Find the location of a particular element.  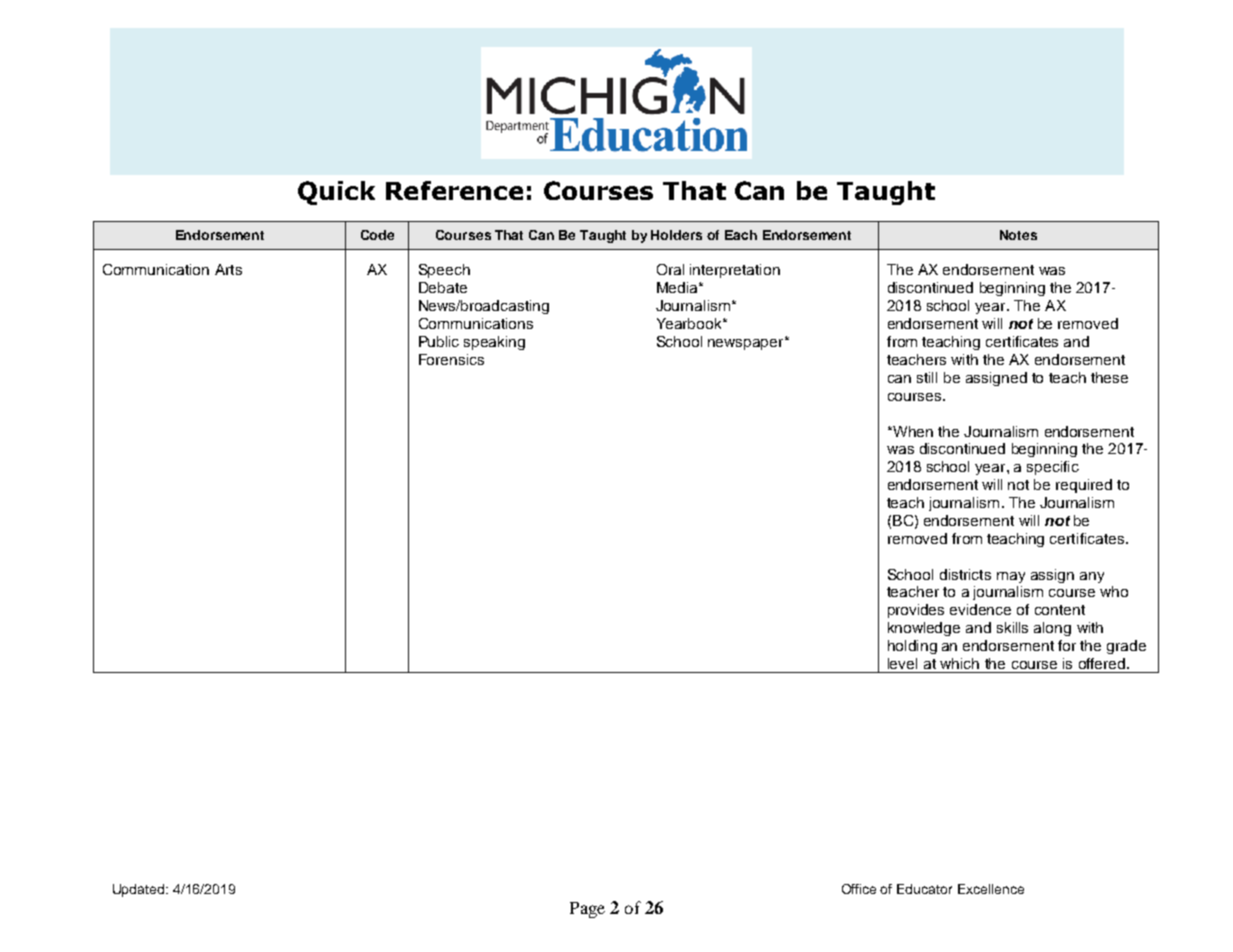

Page is located at coordinates (587, 910).
